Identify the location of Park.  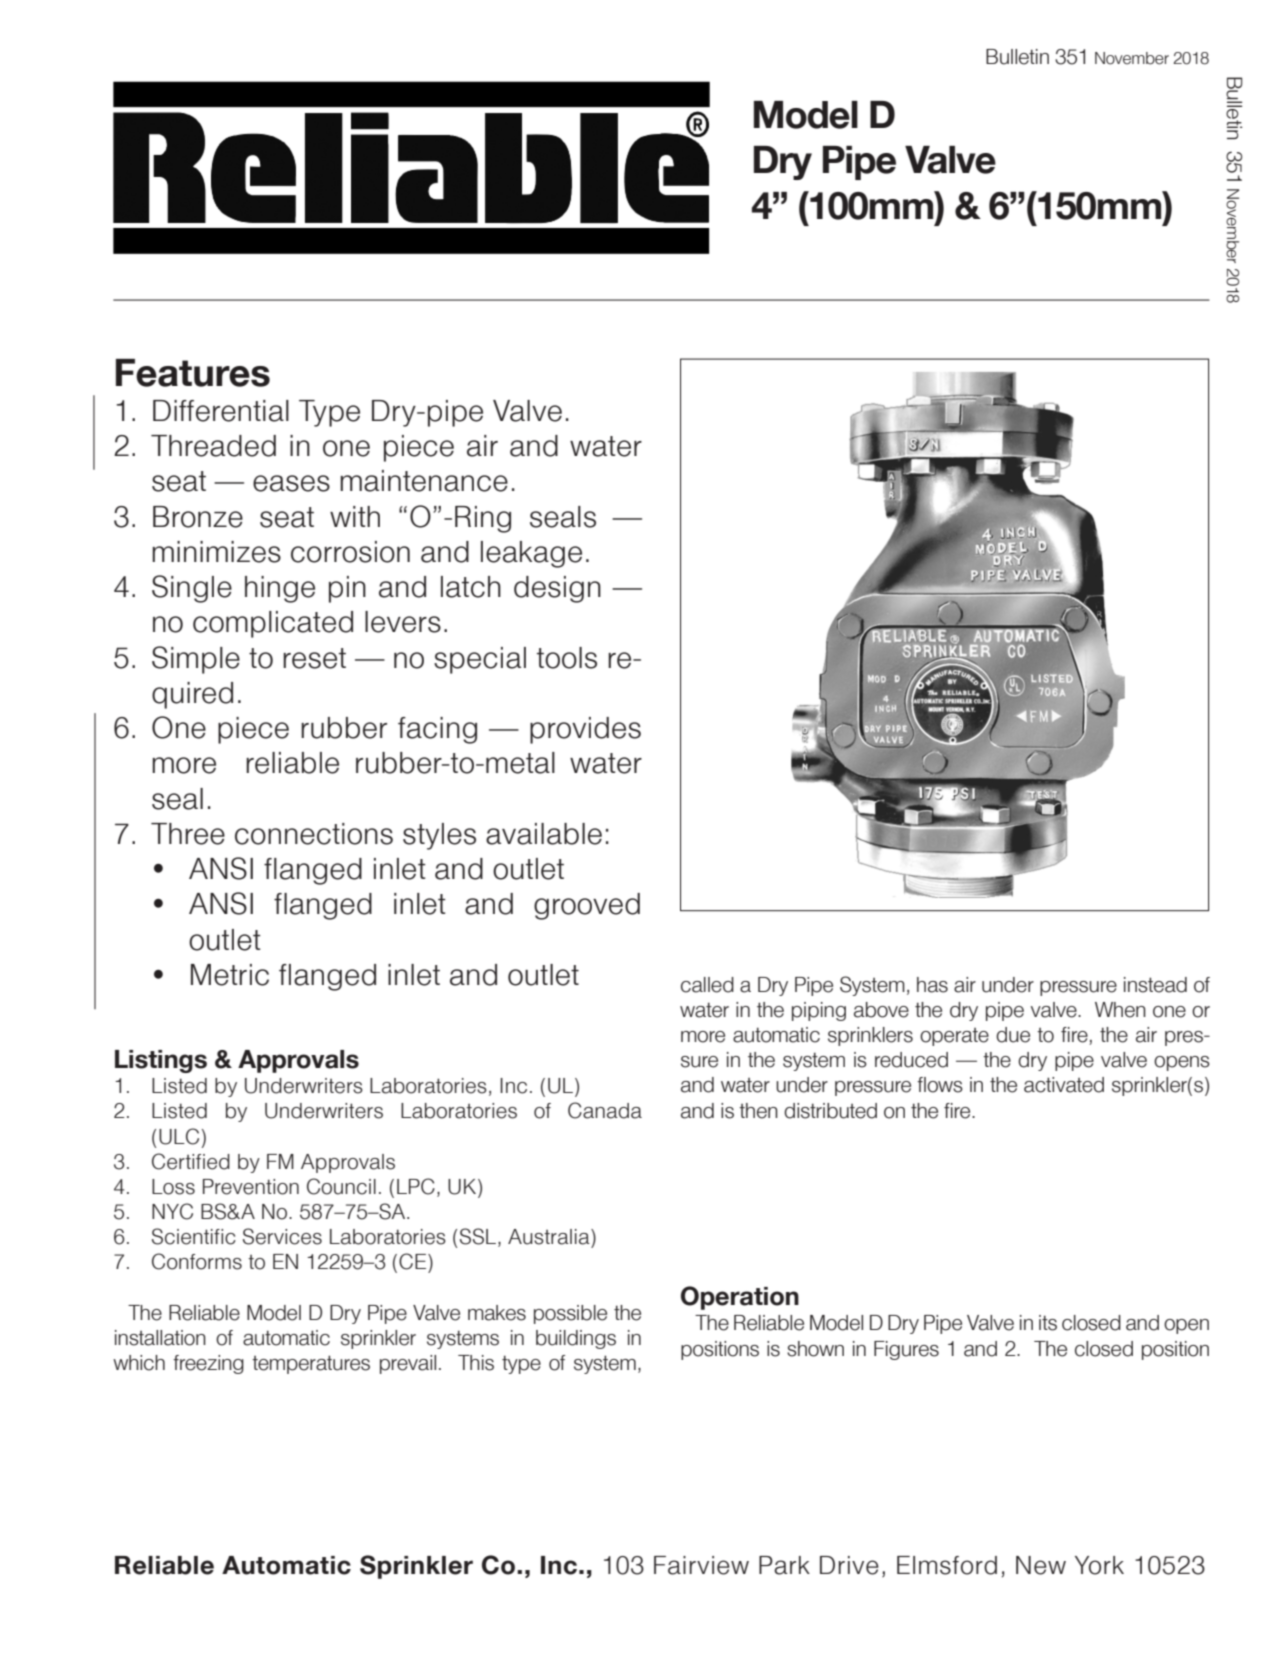
(784, 1565).
